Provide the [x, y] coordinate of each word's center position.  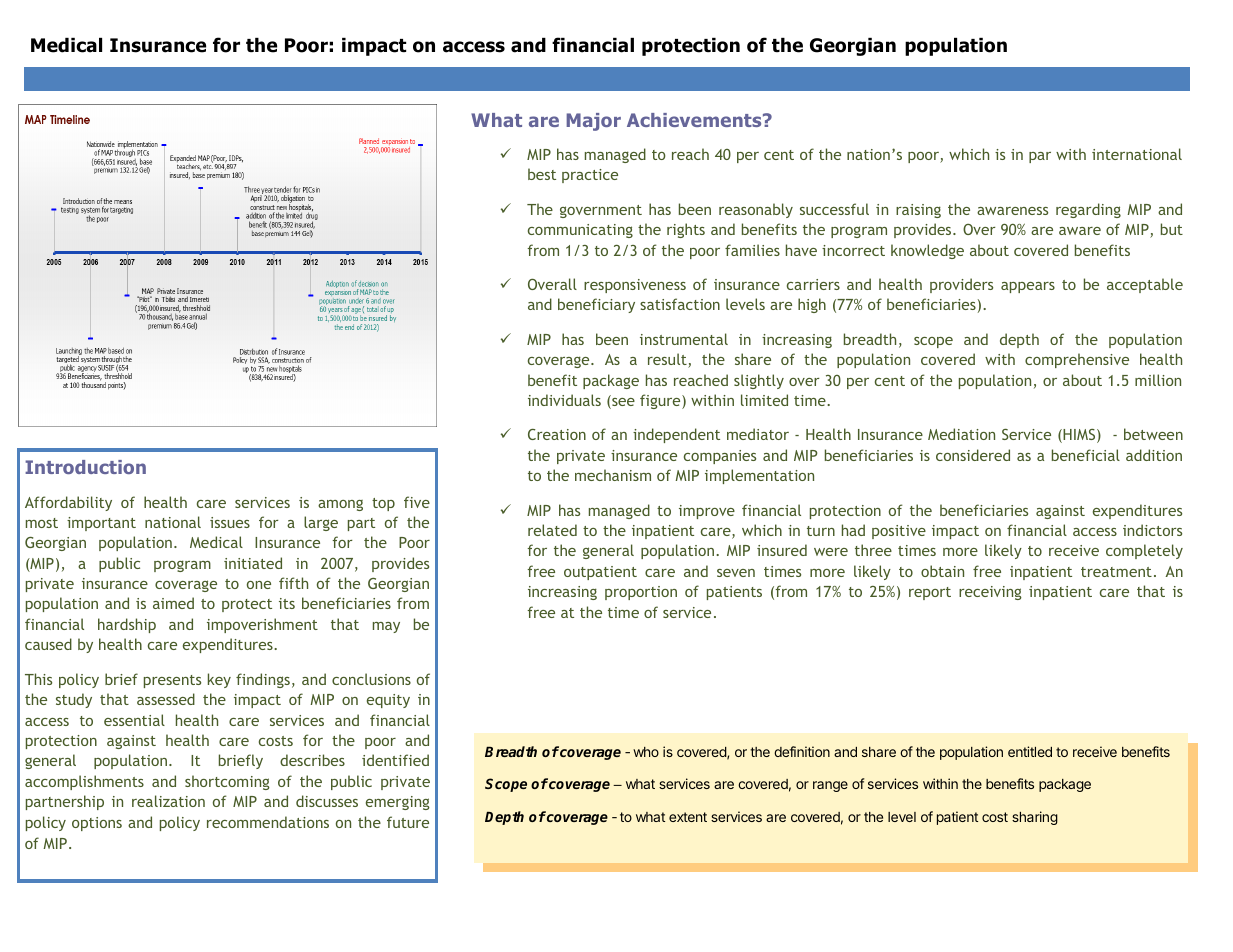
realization [168, 801]
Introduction [85, 467]
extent [688, 817]
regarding [1088, 210]
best [542, 174]
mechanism [613, 475]
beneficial [1086, 455]
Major [593, 122]
